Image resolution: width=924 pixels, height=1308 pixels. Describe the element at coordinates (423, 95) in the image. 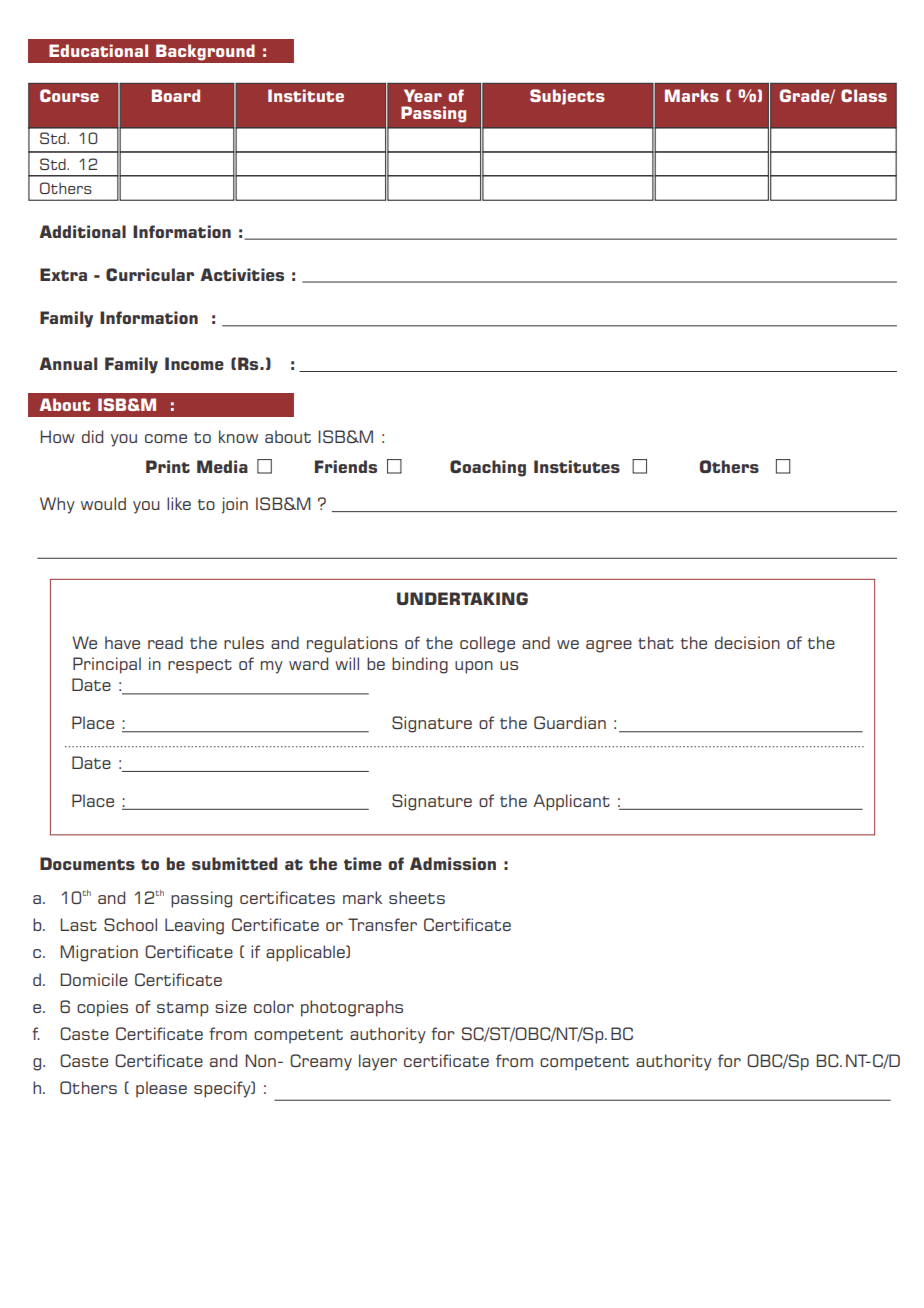

I see `Year` at that location.
